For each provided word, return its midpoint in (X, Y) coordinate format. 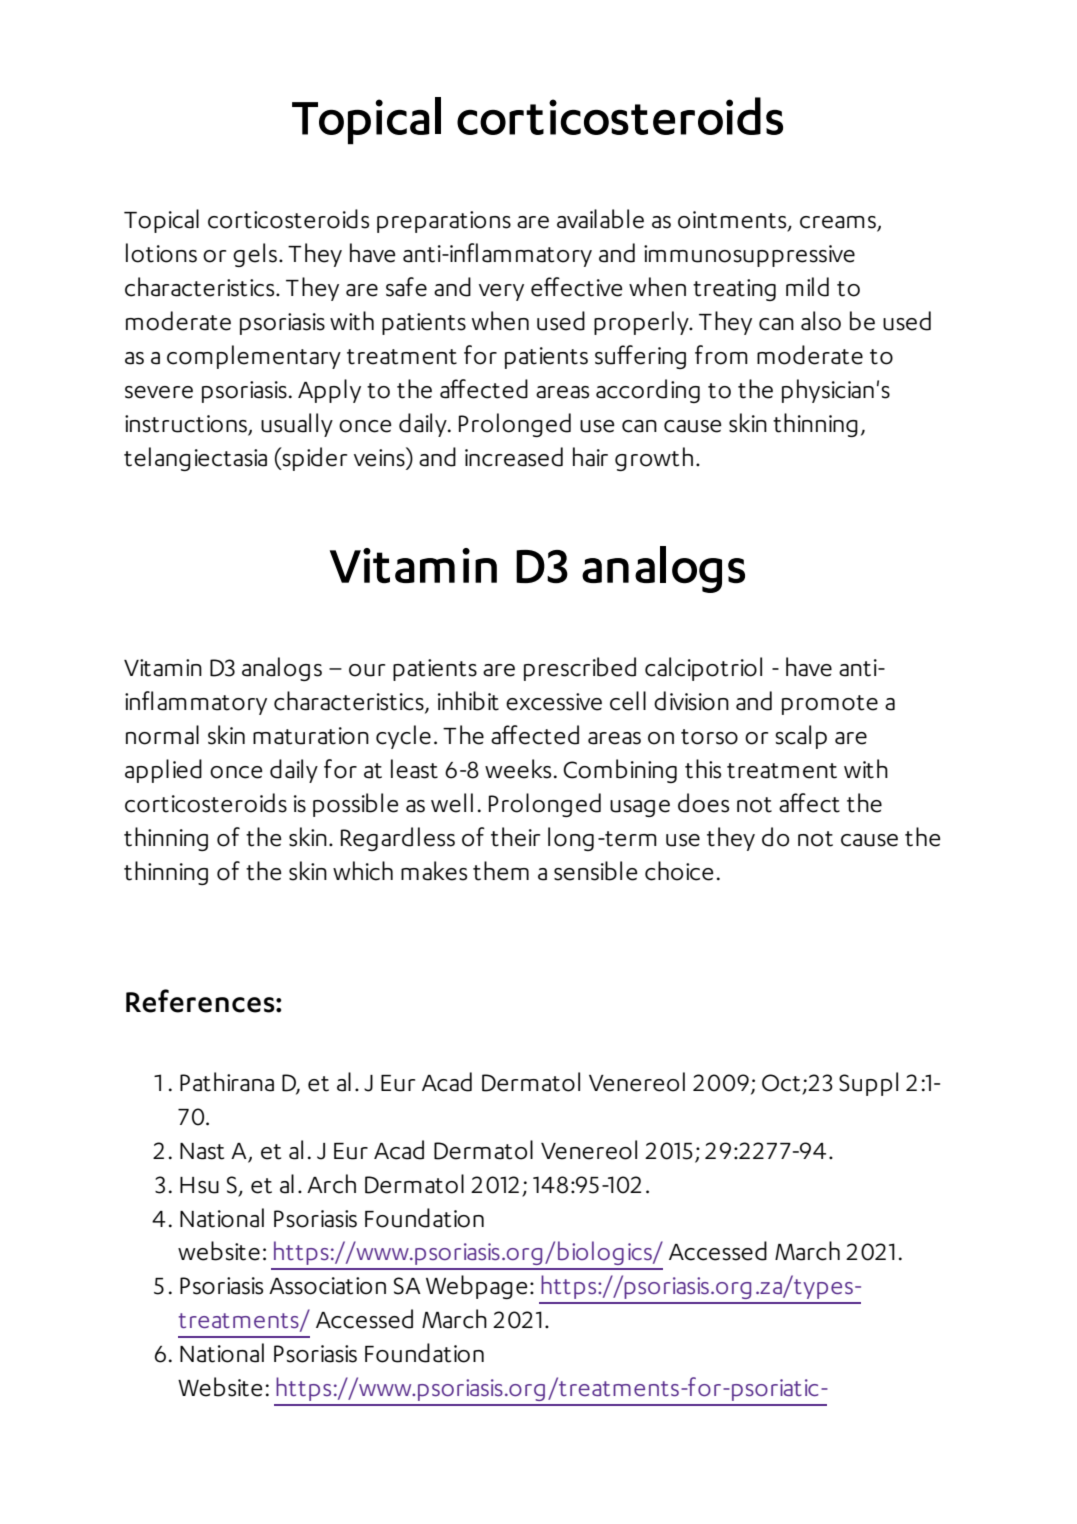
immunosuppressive (749, 256)
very (501, 292)
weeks (518, 769)
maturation (311, 736)
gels (255, 255)
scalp (801, 737)
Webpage (476, 1287)
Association (327, 1286)
